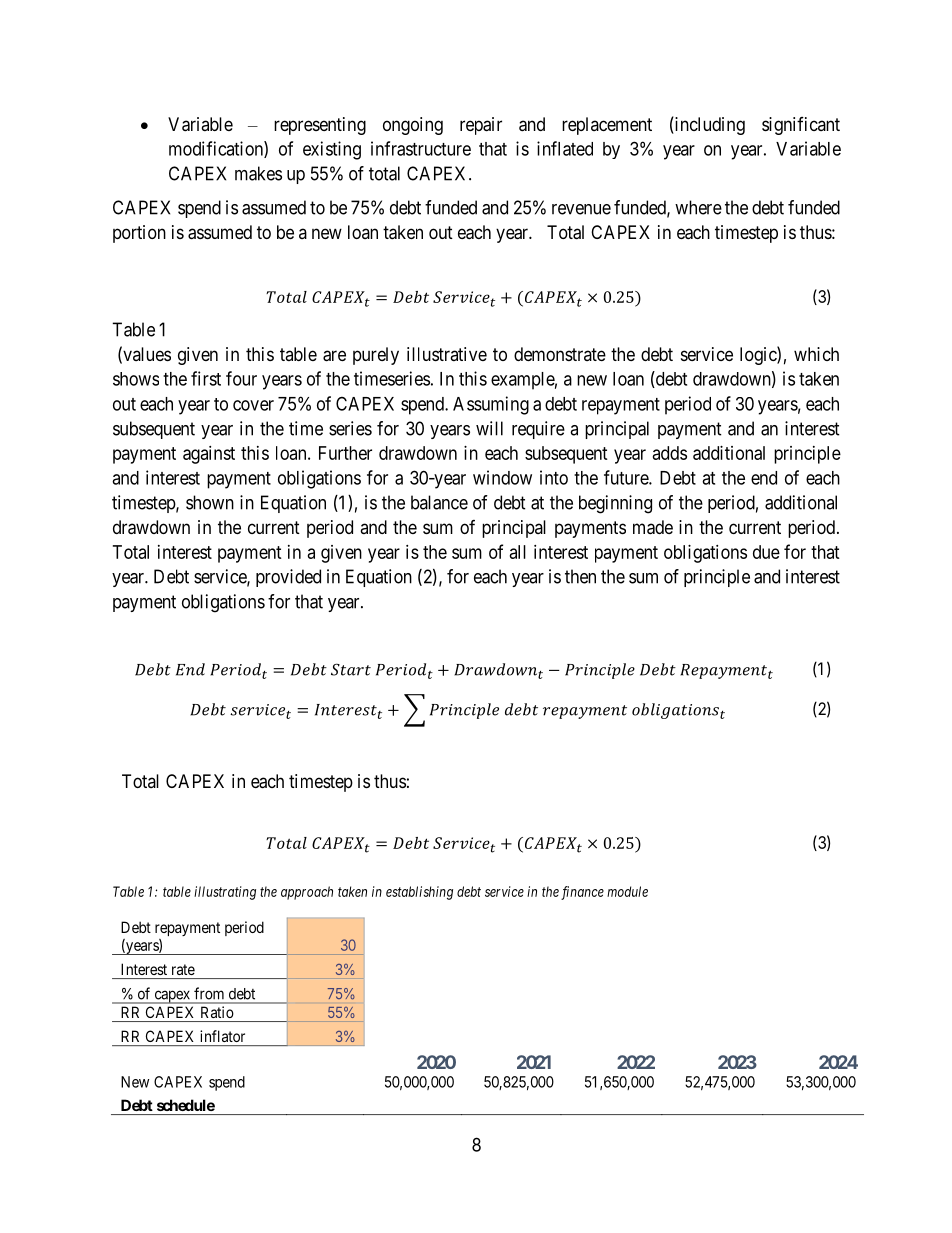 The height and width of the screenshot is (1233, 952). I want to click on from, so click(209, 993).
